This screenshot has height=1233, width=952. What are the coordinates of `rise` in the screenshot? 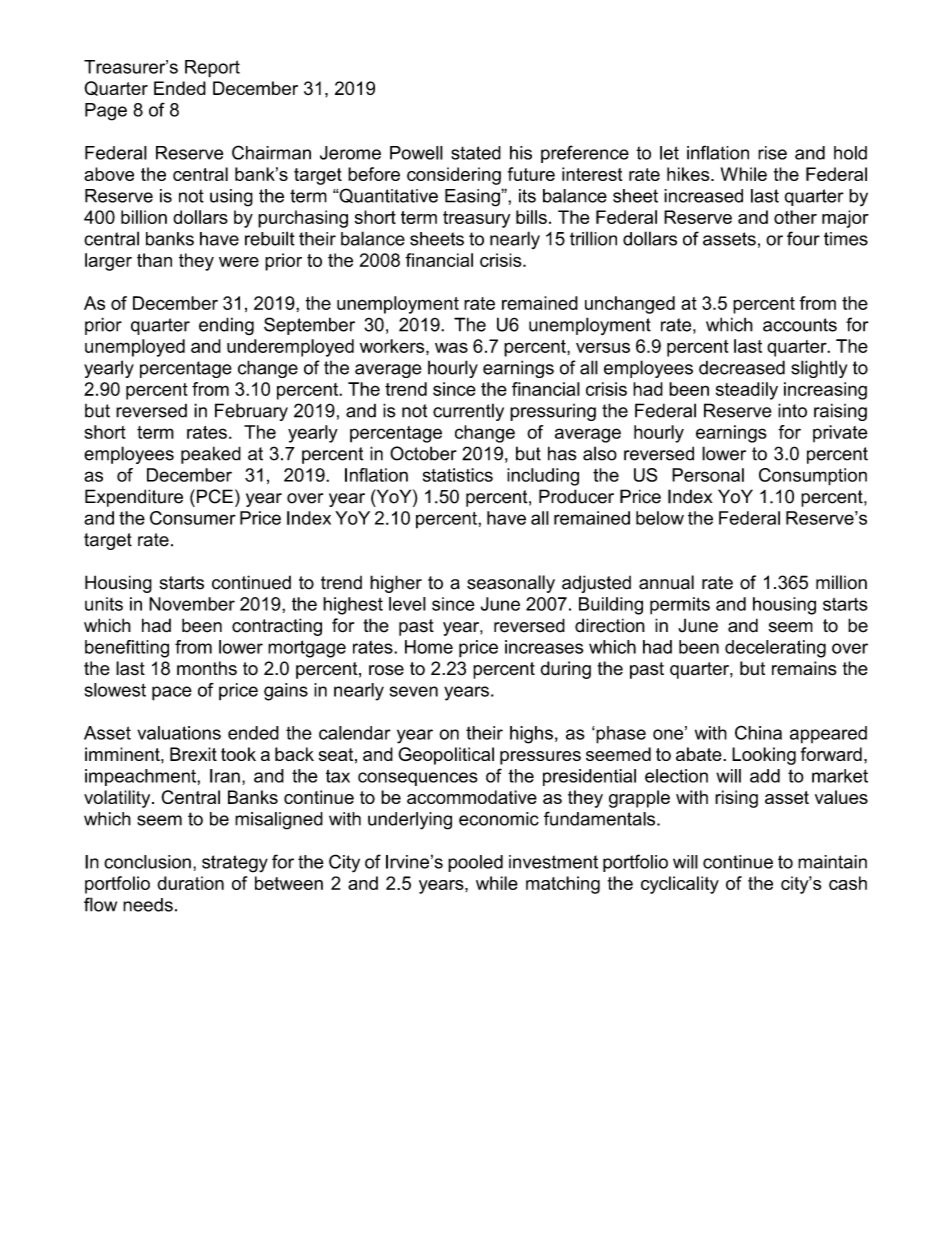 It's located at (772, 153).
